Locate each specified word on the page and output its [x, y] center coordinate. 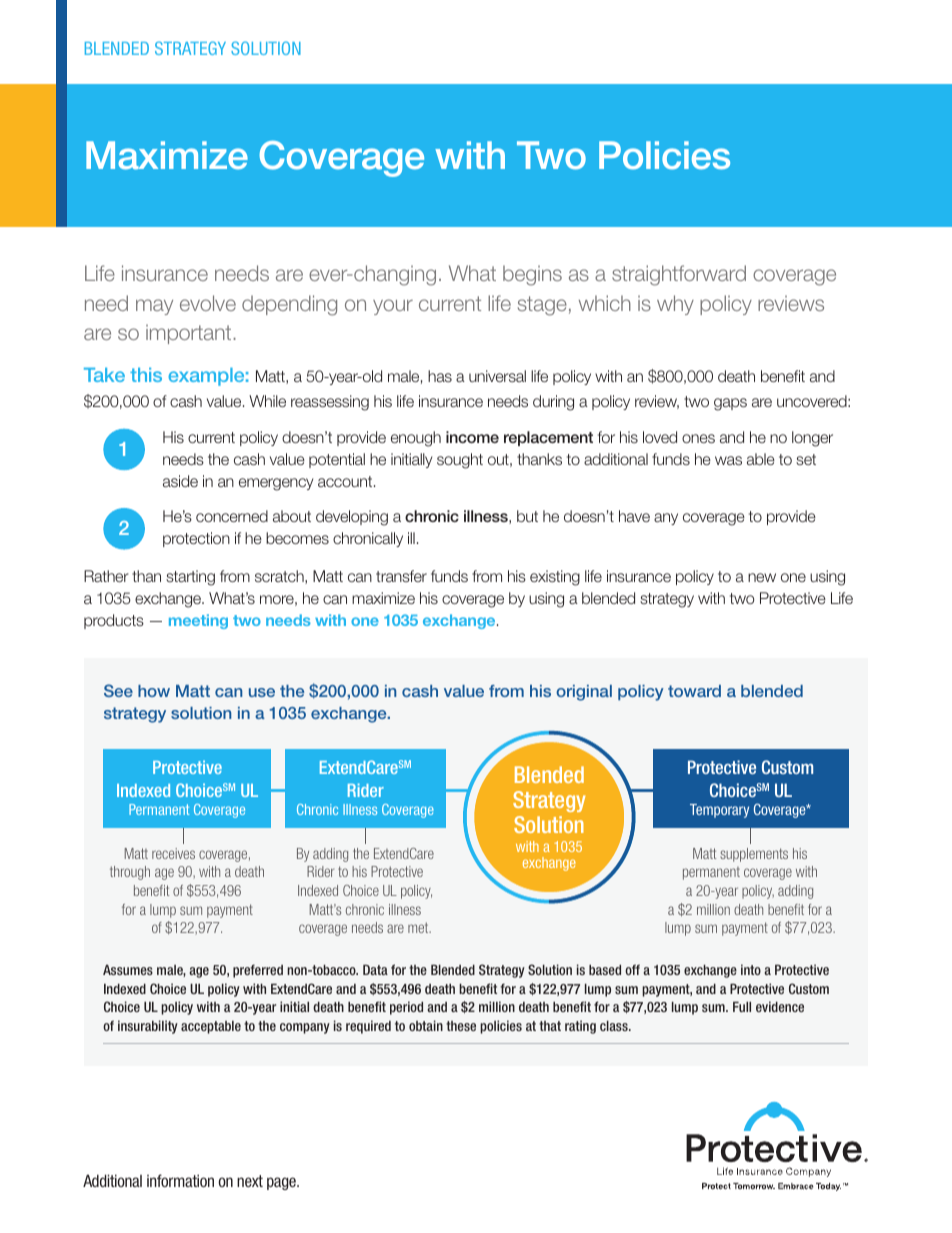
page [282, 1183]
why [675, 305]
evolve [208, 303]
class [615, 1026]
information [180, 1180]
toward [694, 691]
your [393, 307]
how [154, 691]
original [584, 693]
